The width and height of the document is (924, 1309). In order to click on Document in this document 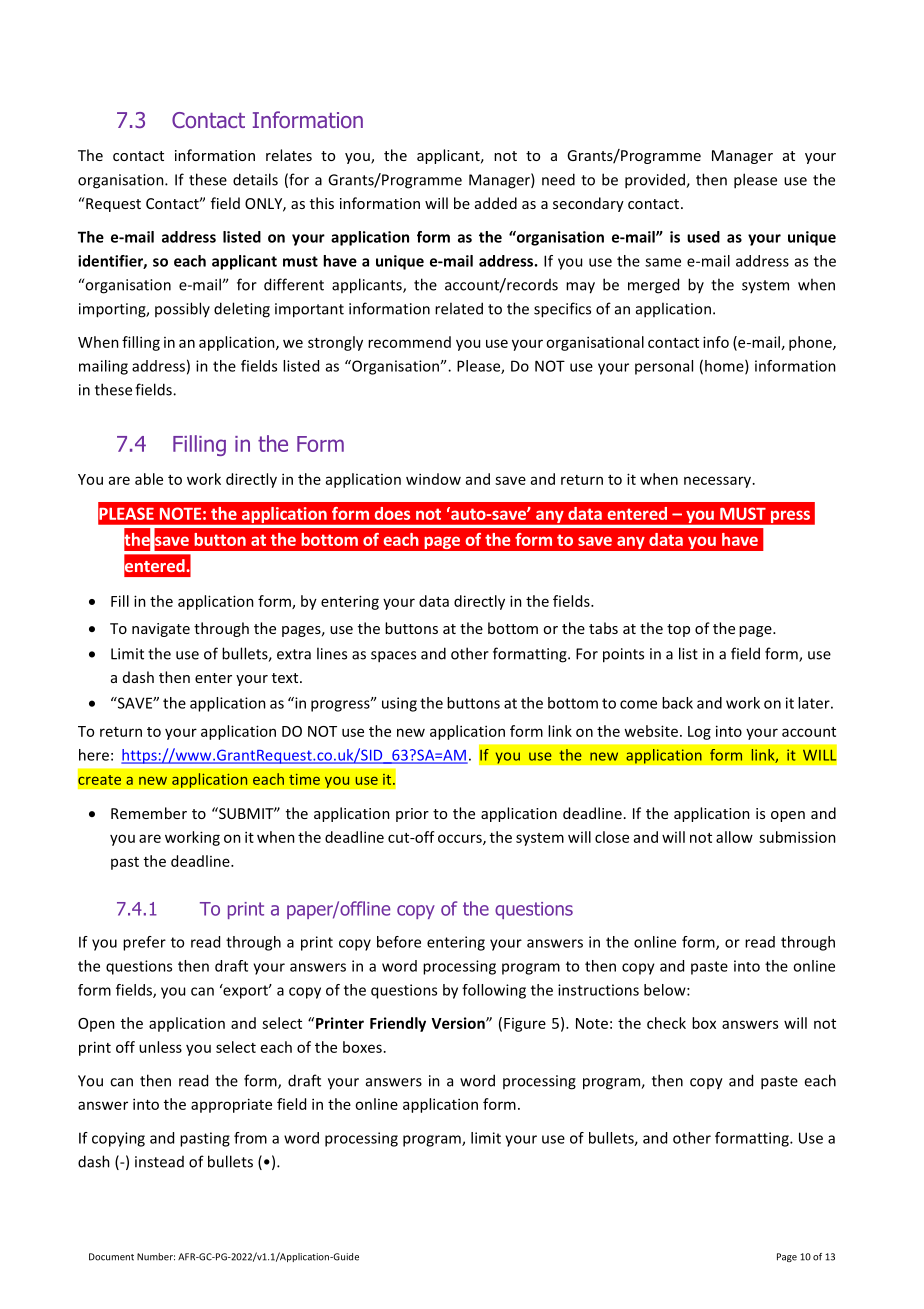, I will do `click(111, 1257)`.
